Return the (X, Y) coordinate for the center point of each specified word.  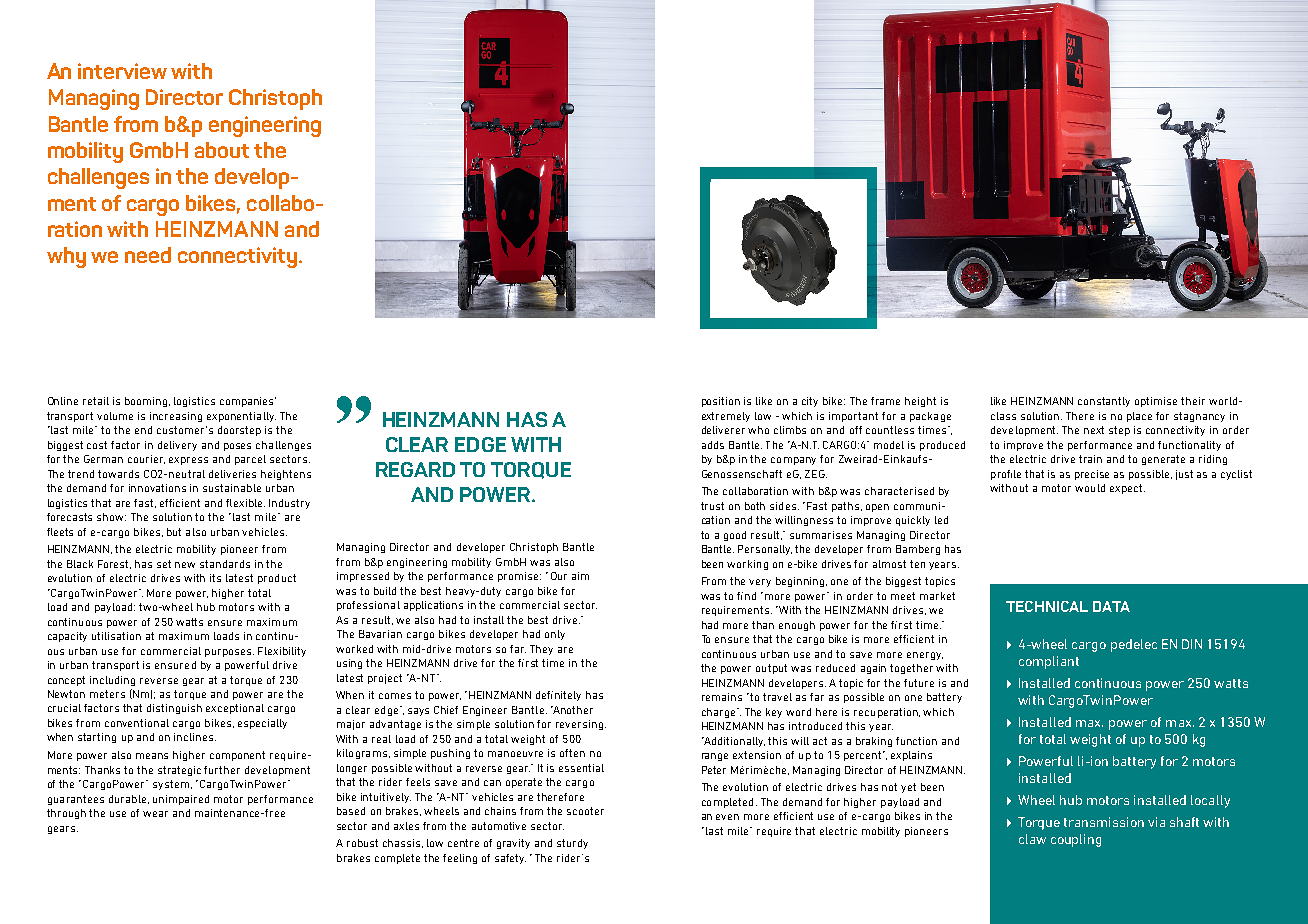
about (222, 150)
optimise (1156, 402)
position (721, 402)
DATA (1111, 606)
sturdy (572, 844)
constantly (1104, 402)
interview (122, 71)
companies (248, 402)
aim (580, 576)
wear (155, 814)
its (215, 578)
